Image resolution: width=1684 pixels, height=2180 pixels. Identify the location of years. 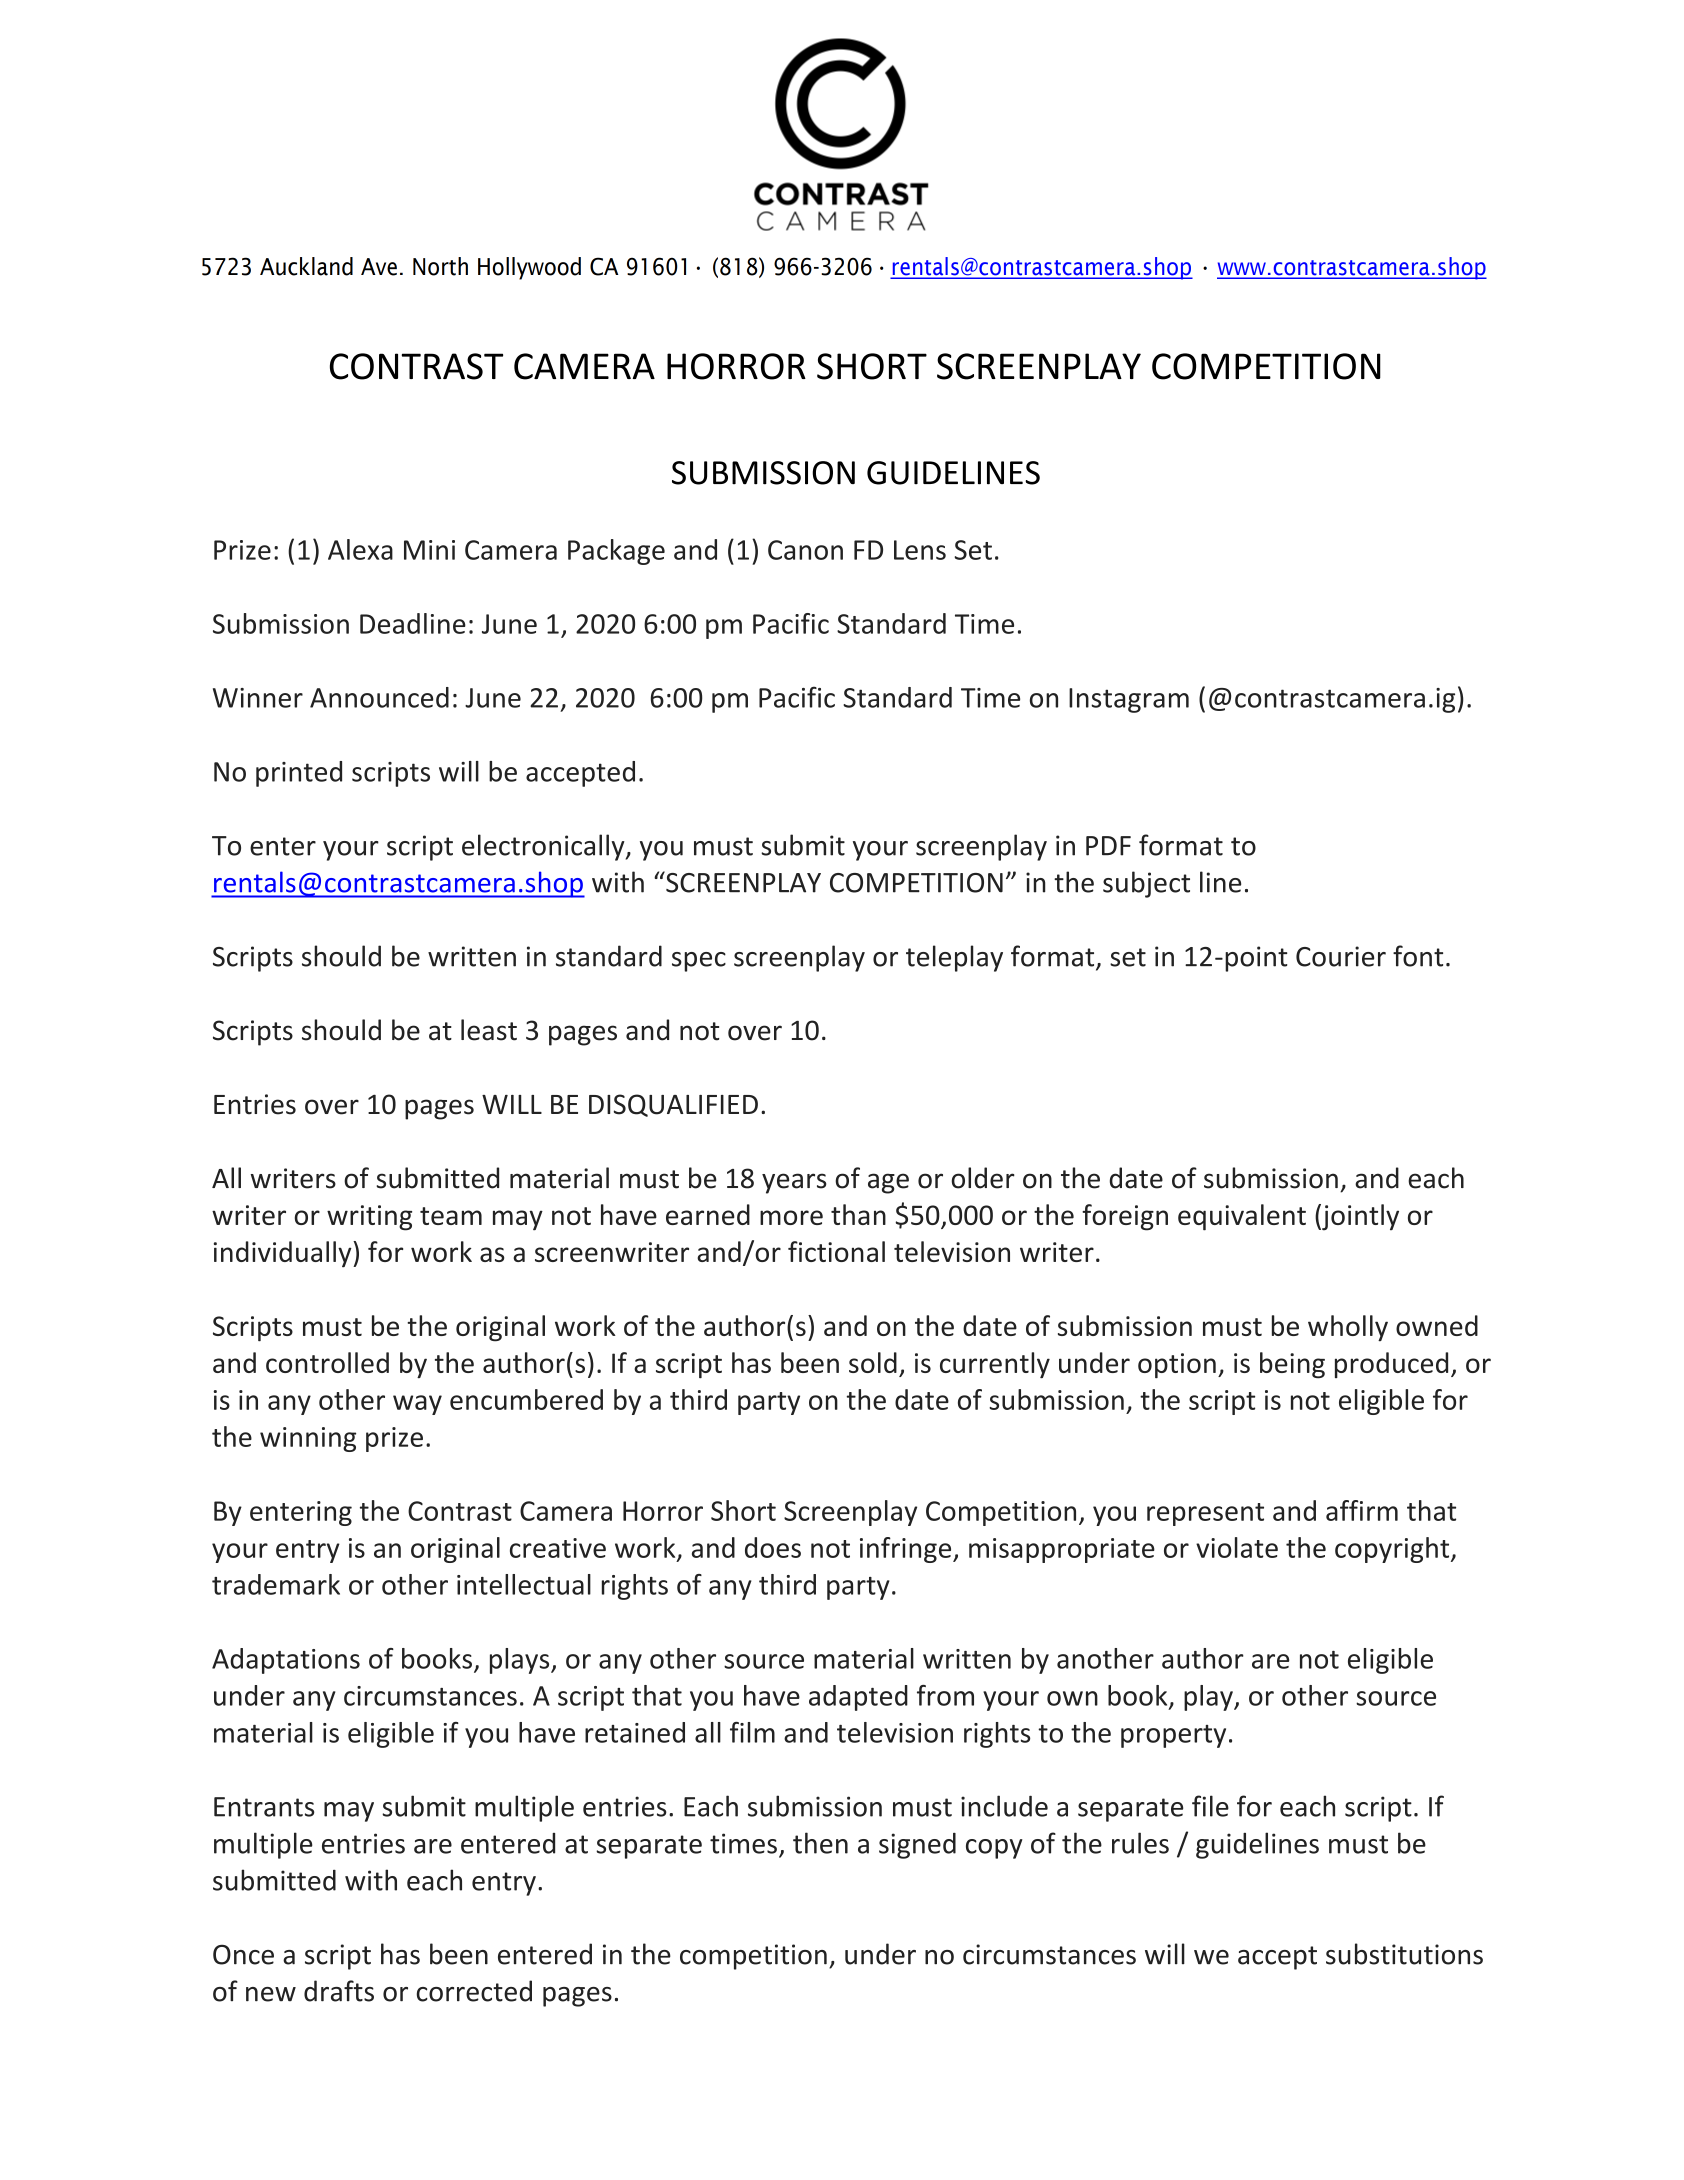
(794, 1183).
